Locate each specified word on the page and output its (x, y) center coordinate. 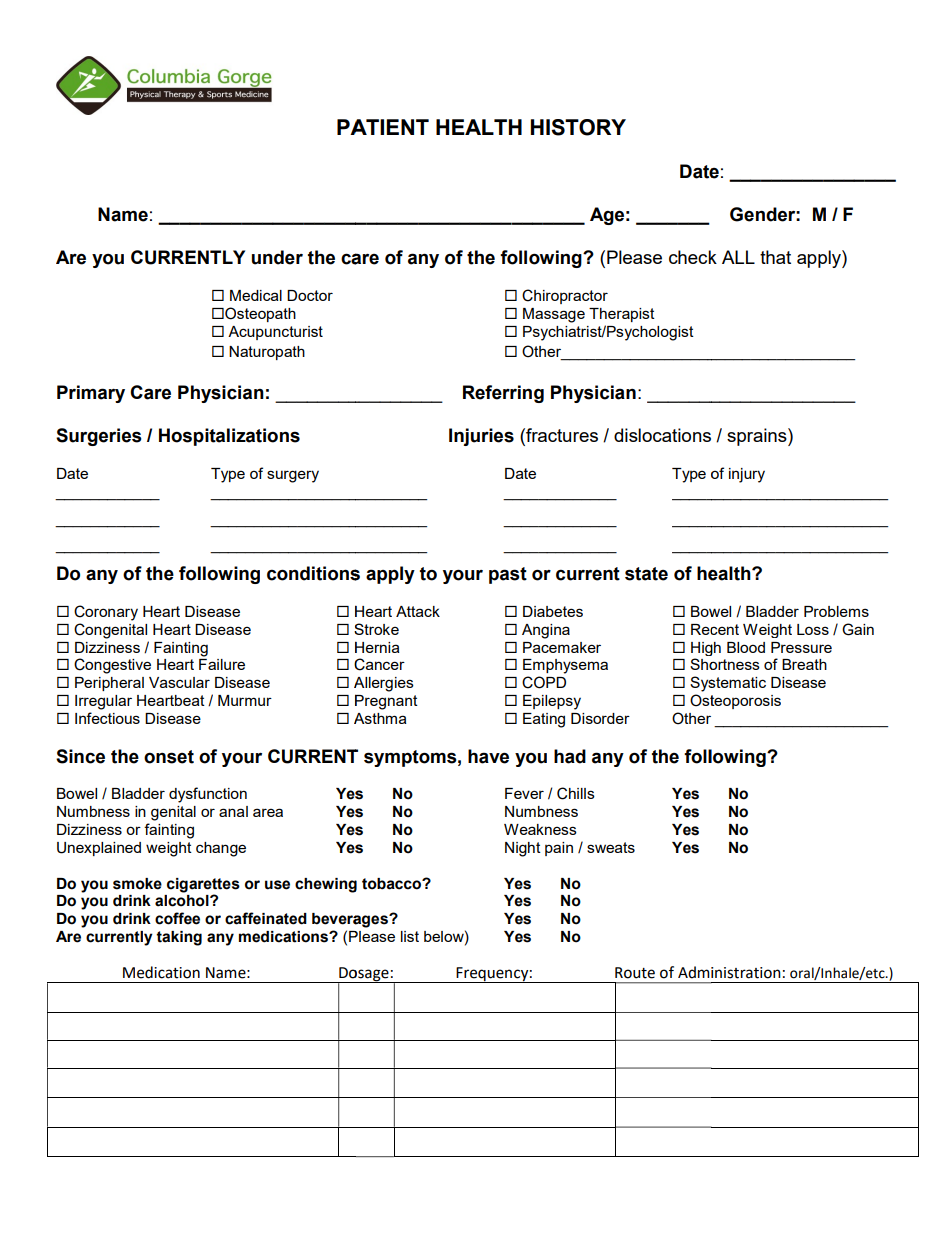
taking (179, 938)
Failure (222, 664)
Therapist (622, 315)
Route (635, 973)
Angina (546, 631)
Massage (554, 315)
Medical (256, 295)
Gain (858, 629)
